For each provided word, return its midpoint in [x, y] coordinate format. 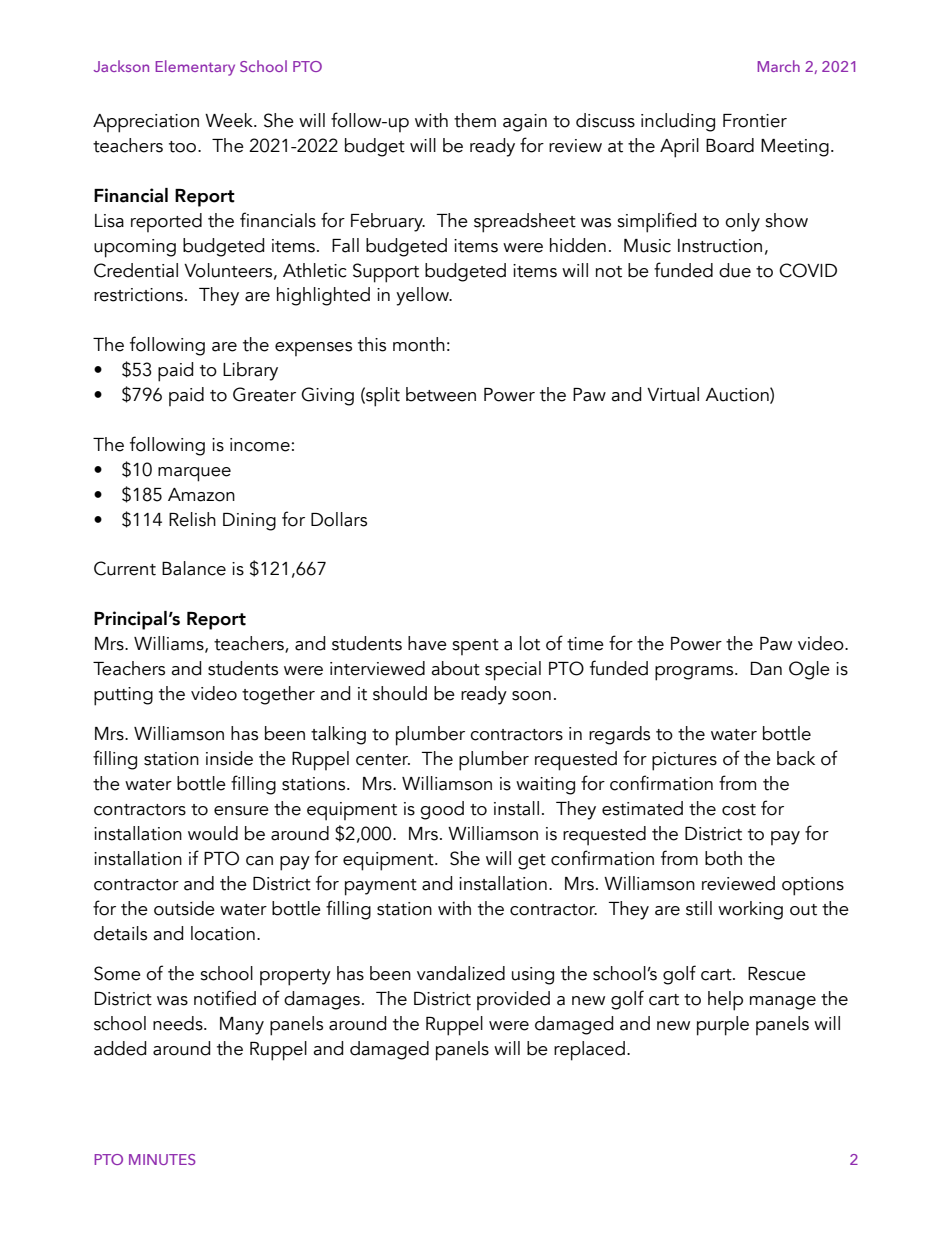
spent [475, 647]
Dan [766, 669]
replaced [589, 1051]
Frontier [755, 121]
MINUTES [162, 1159]
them [475, 120]
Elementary [195, 68]
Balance [194, 568]
